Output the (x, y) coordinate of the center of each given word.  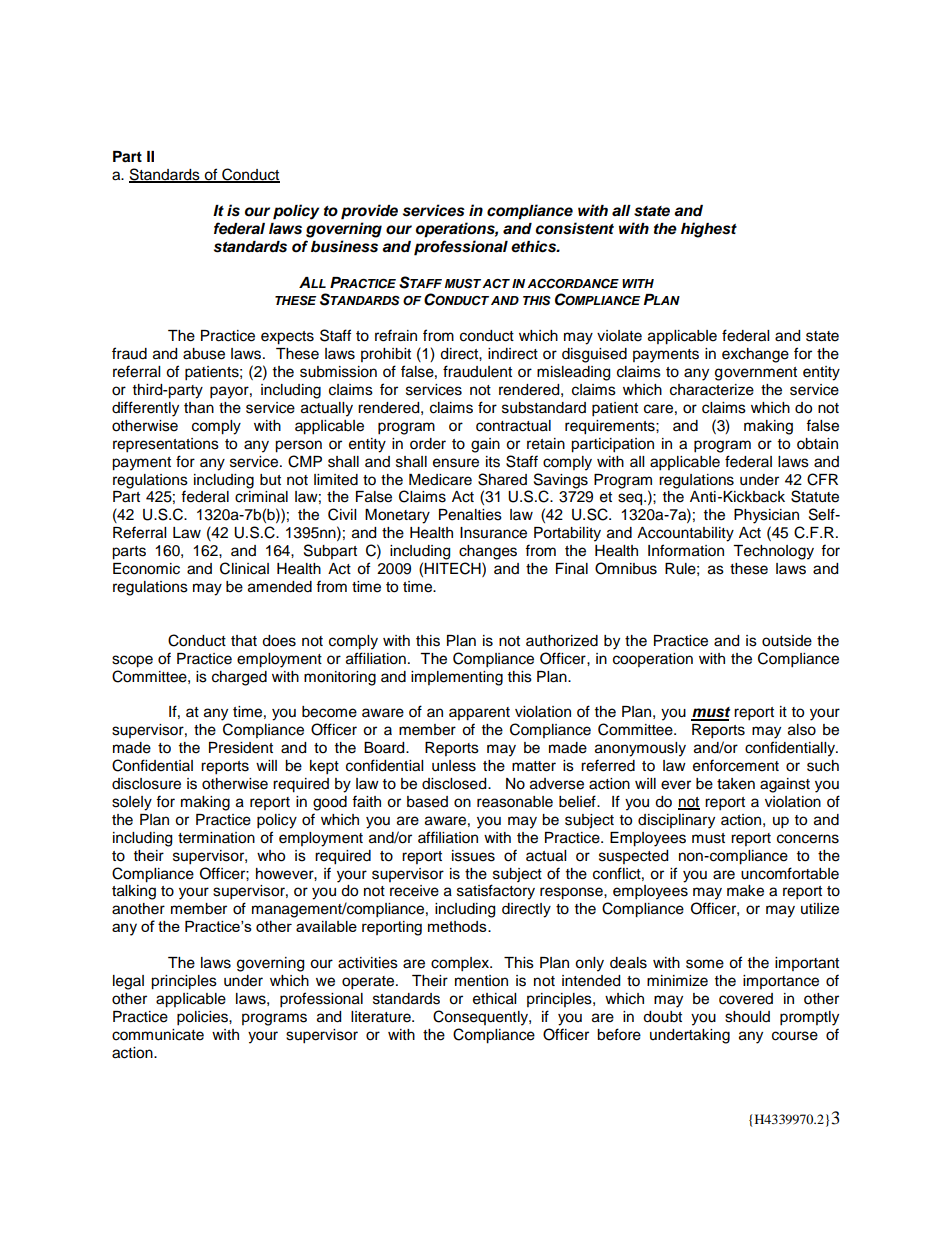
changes (488, 552)
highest (709, 230)
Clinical (244, 568)
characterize (712, 390)
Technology (773, 552)
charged (239, 678)
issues (473, 856)
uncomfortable (790, 873)
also (802, 730)
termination (216, 838)
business (344, 246)
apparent (479, 714)
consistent (574, 228)
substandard (544, 408)
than (199, 408)
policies (203, 1018)
